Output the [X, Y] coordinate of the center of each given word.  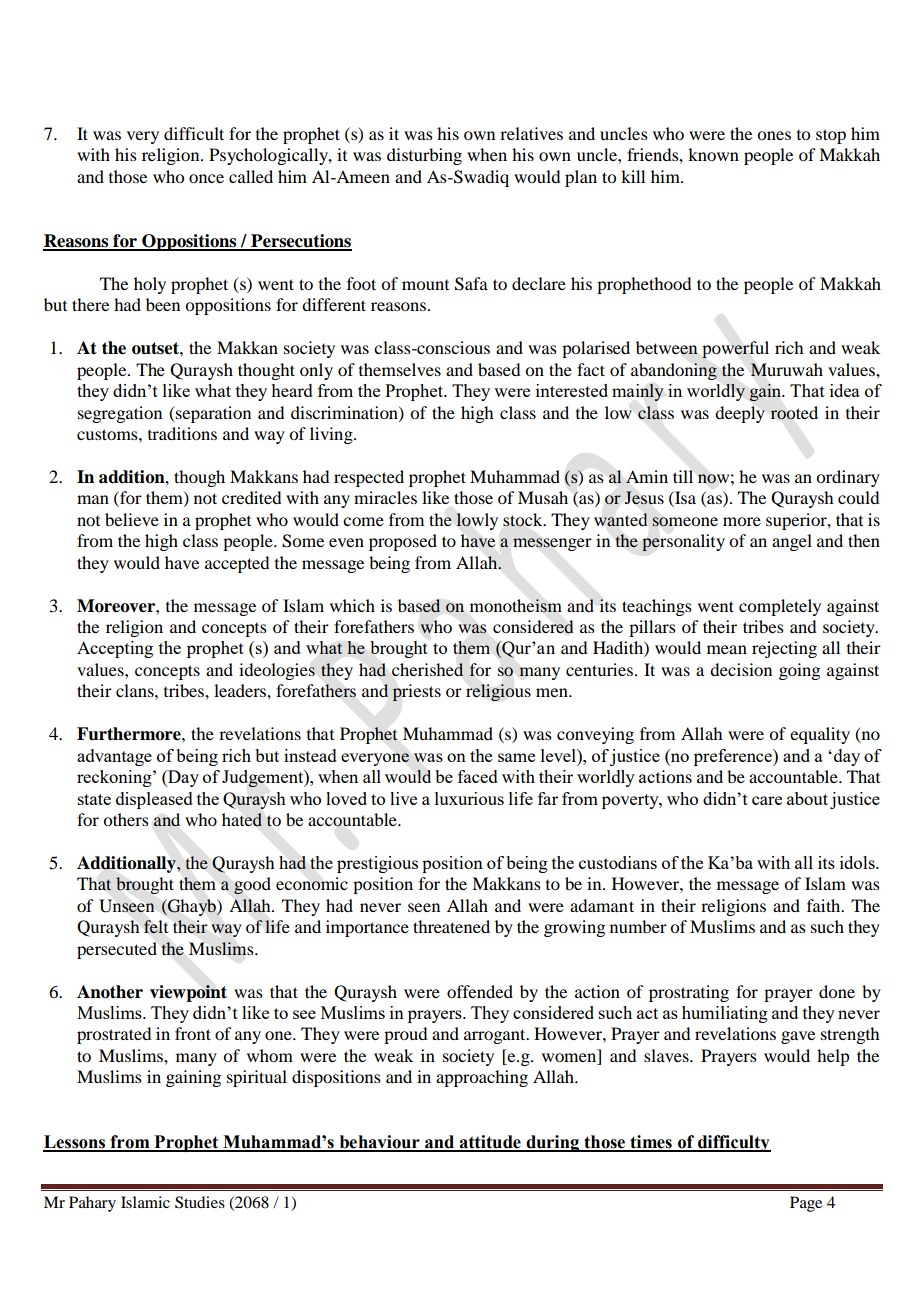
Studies [200, 1202]
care [767, 800]
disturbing [424, 156]
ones [774, 135]
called [251, 176]
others [126, 819]
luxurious [469, 798]
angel [792, 542]
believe [132, 519]
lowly [477, 521]
